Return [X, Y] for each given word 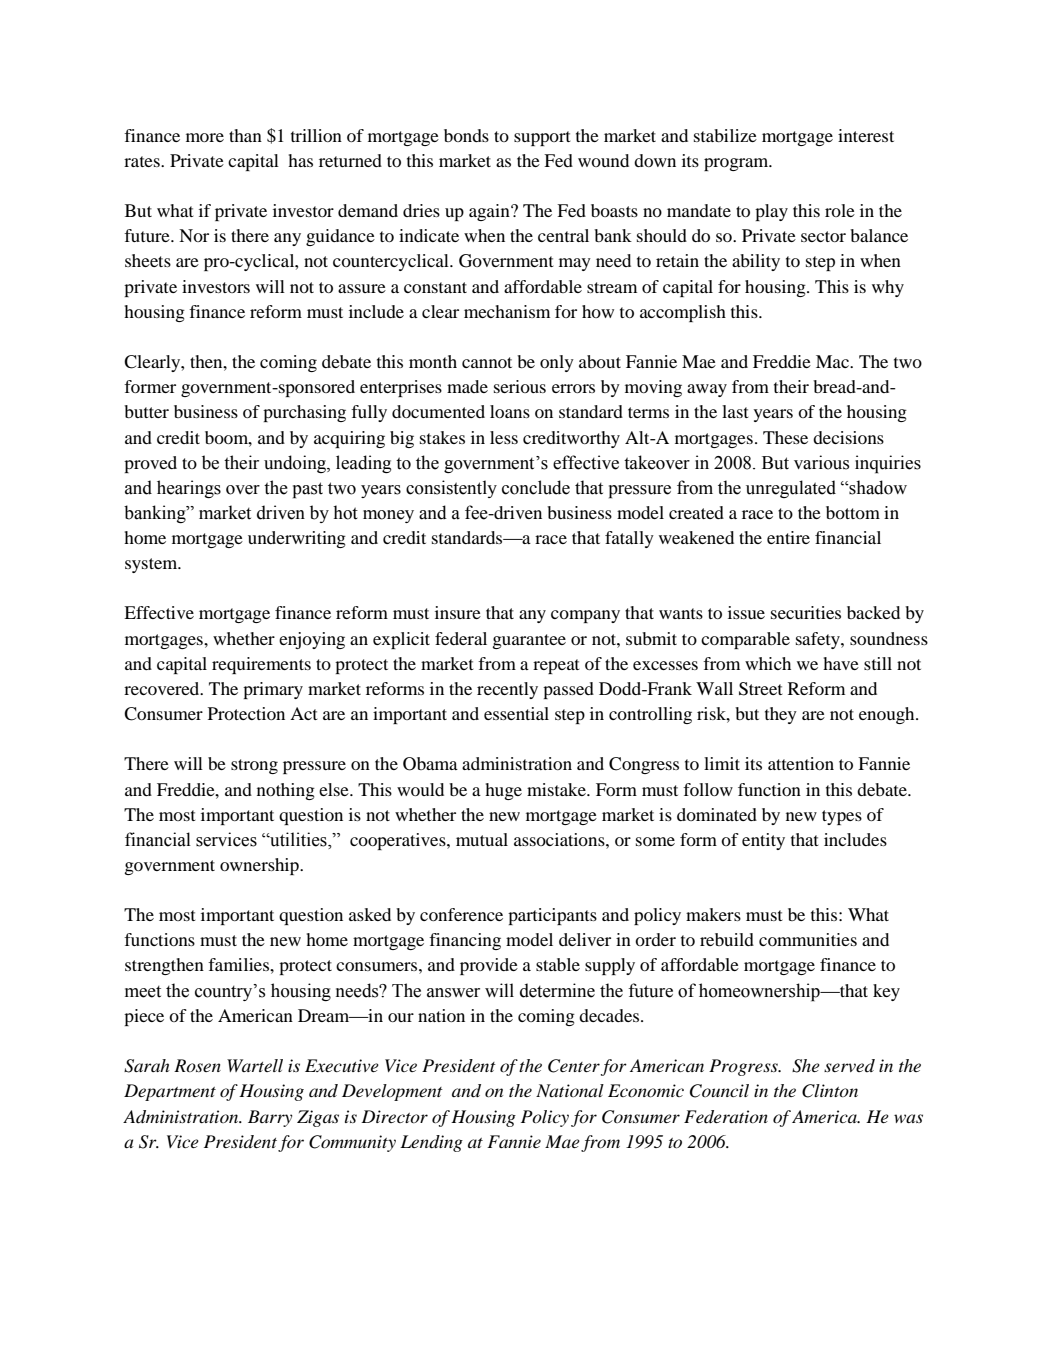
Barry [270, 1118]
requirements [261, 665]
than [245, 135]
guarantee [529, 641]
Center [574, 1066]
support [542, 138]
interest [866, 135]
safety [819, 640]
